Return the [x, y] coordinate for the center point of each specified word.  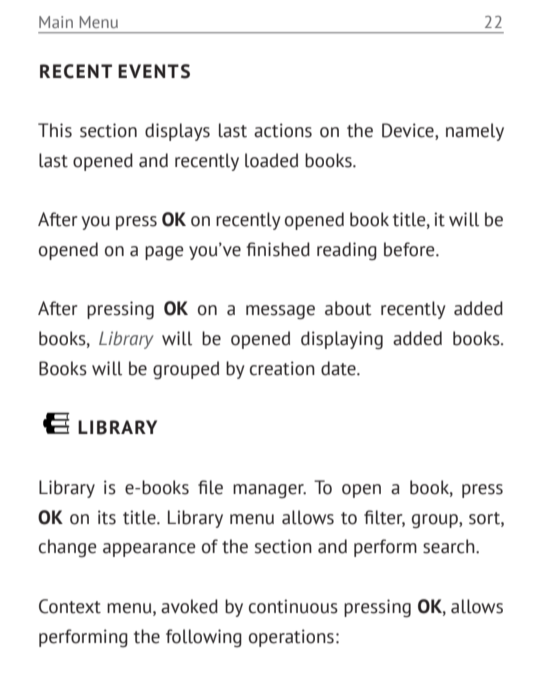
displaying [342, 340]
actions [283, 130]
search [450, 546]
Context [70, 606]
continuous [293, 606]
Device [409, 131]
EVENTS [154, 71]
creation [282, 368]
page [164, 253]
